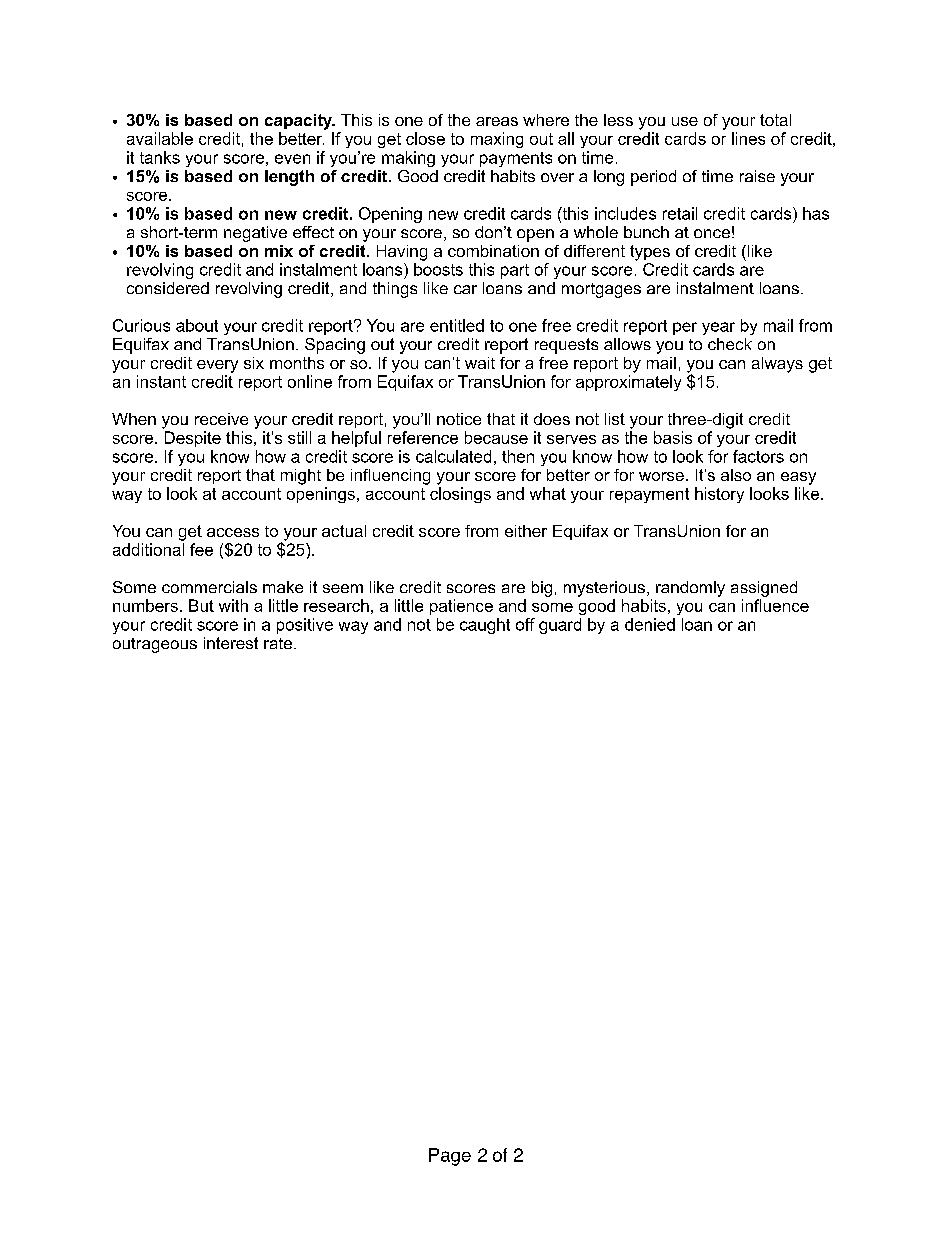 This document has width=952, height=1233. What do you see at coordinates (497, 140) in the document?
I see `maxing` at bounding box center [497, 140].
